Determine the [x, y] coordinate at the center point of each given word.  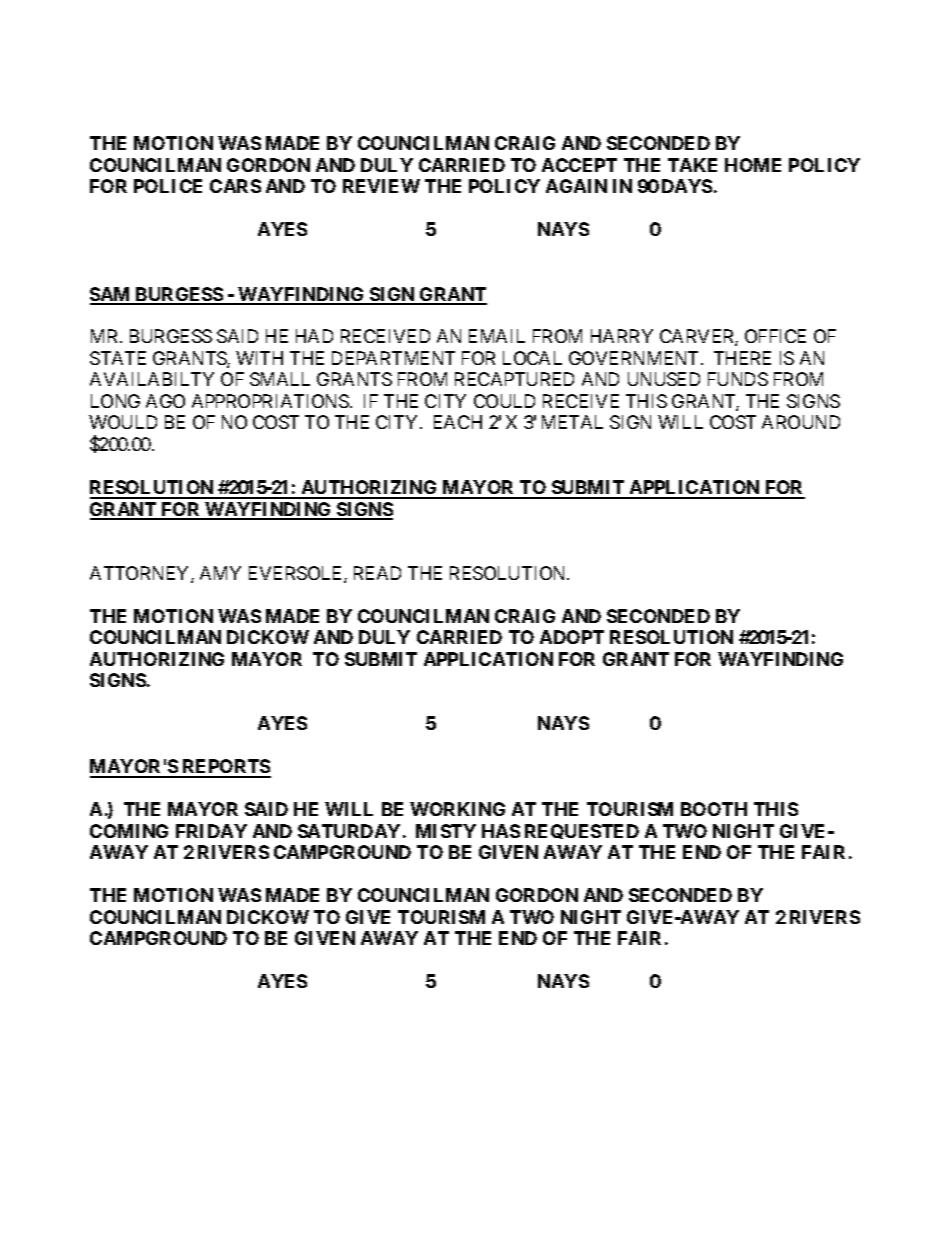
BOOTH [714, 809]
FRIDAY [211, 831]
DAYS [687, 186]
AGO [165, 401]
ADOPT [572, 637]
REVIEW [381, 186]
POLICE [168, 186]
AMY [220, 573]
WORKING [457, 809]
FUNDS [738, 379]
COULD [504, 401]
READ [377, 573]
